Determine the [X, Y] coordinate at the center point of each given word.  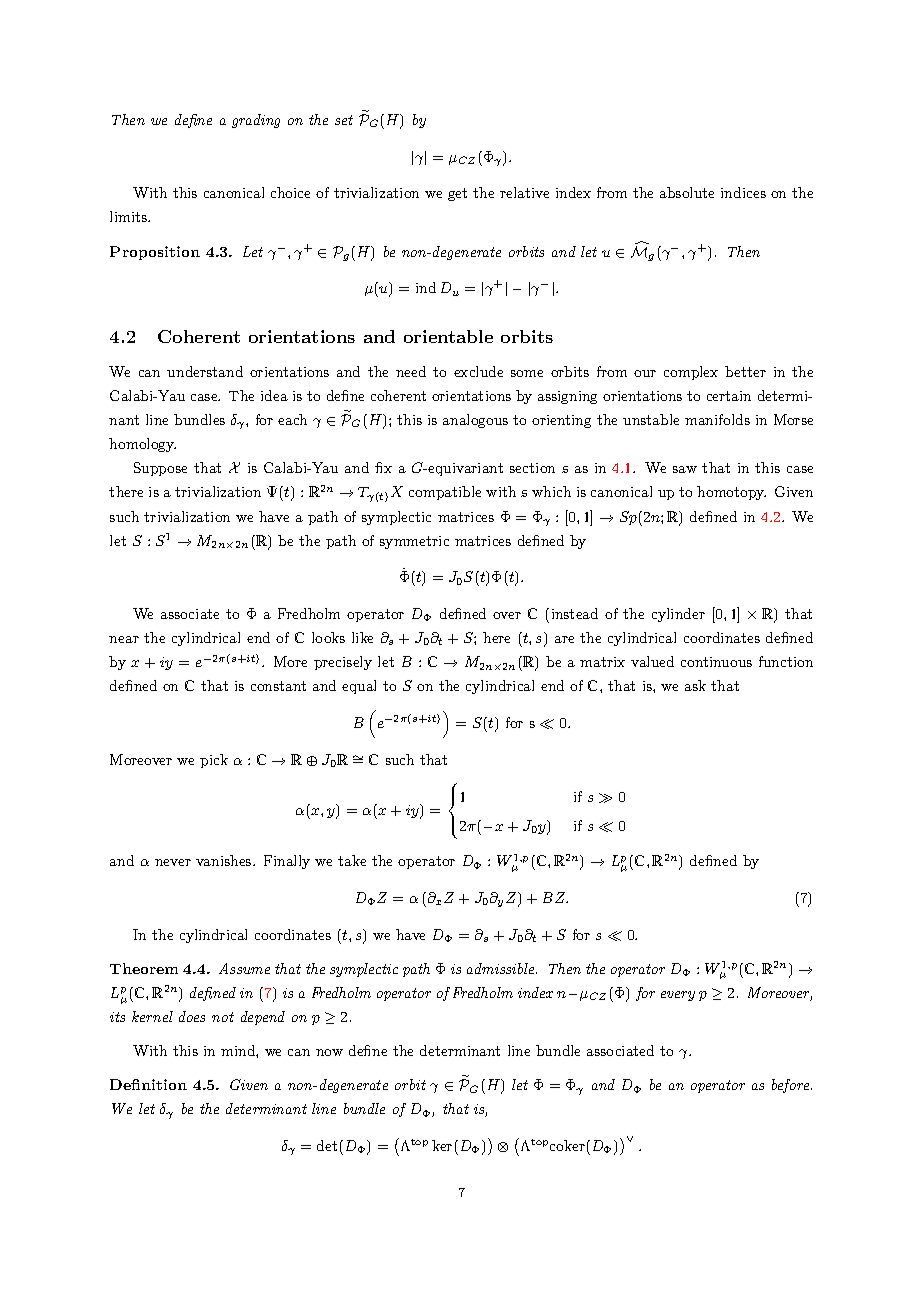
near [124, 639]
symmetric [414, 542]
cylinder [678, 615]
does [192, 1016]
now [329, 1052]
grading [256, 121]
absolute [687, 192]
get [457, 194]
